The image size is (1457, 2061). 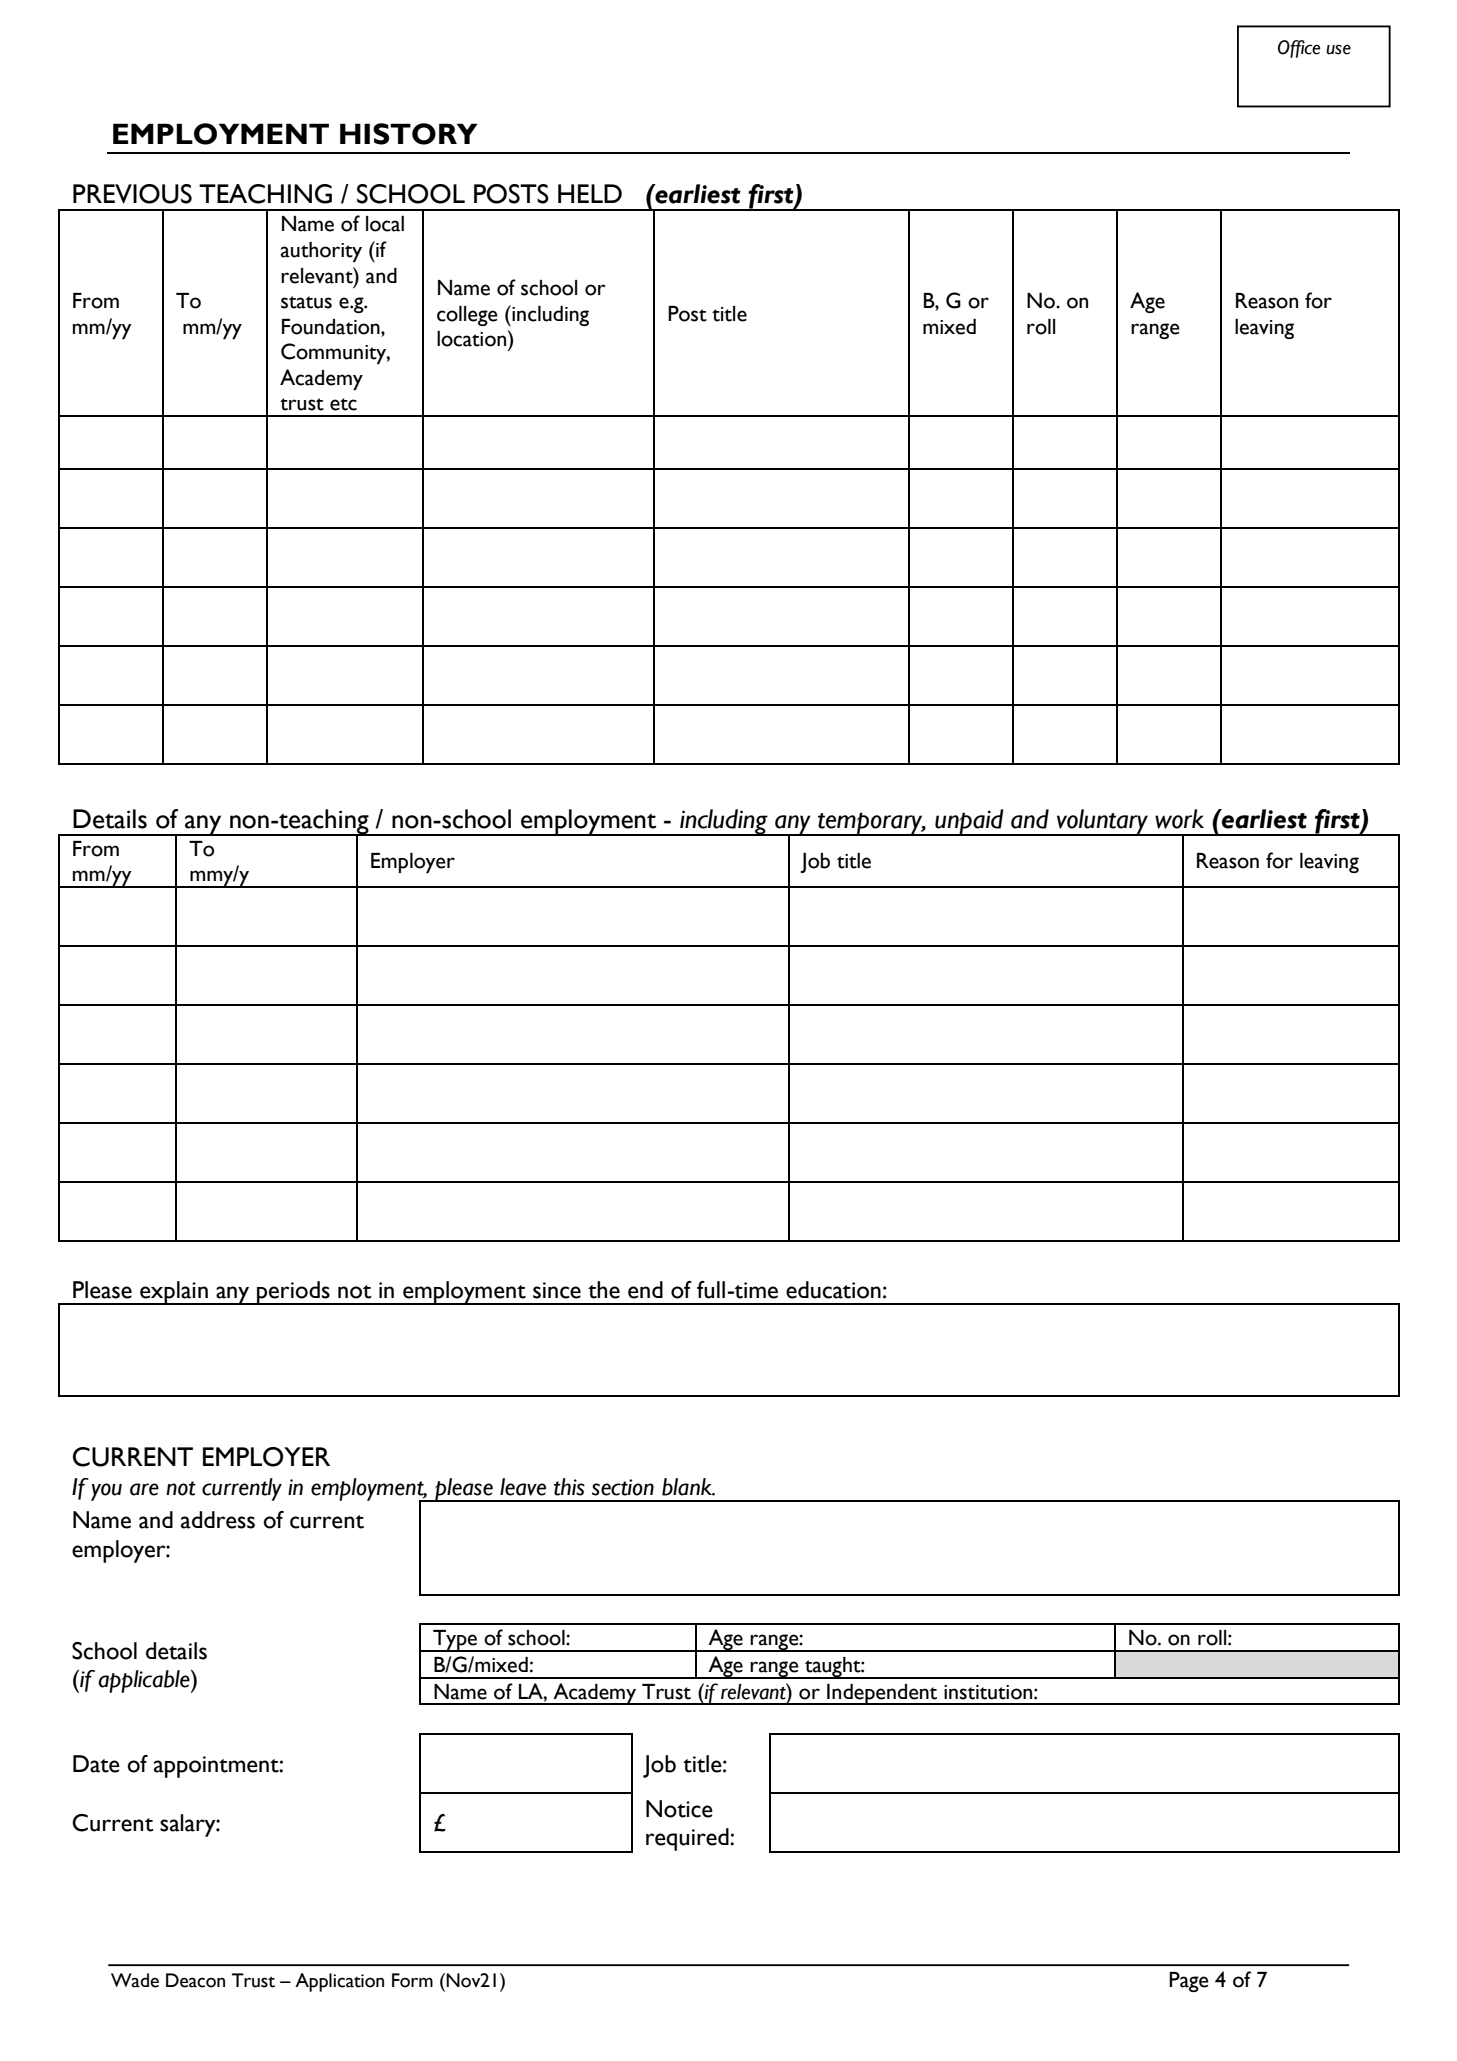 What do you see at coordinates (590, 193) in the screenshot?
I see `HELD` at bounding box center [590, 193].
